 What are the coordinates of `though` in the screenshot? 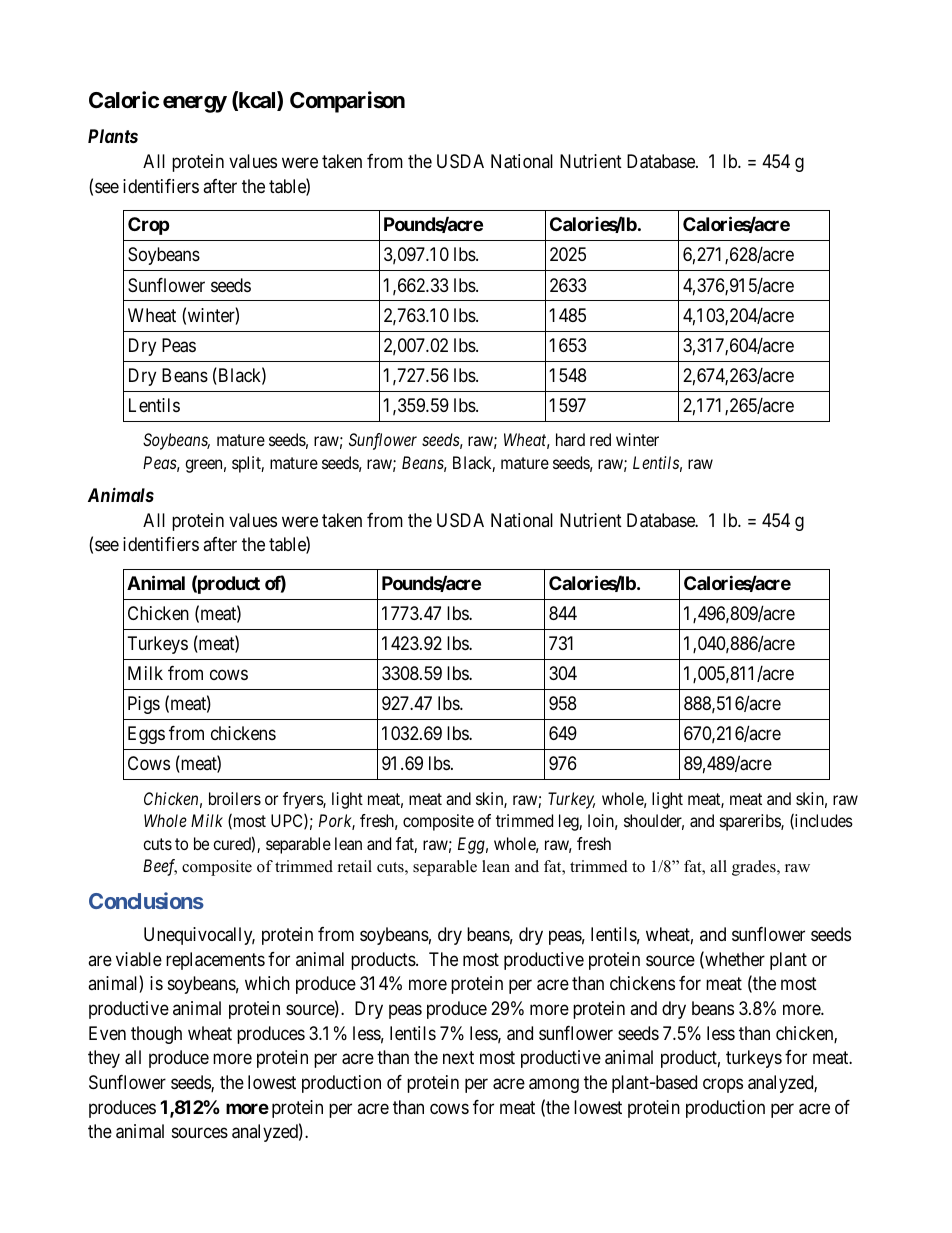 It's located at (156, 1035).
